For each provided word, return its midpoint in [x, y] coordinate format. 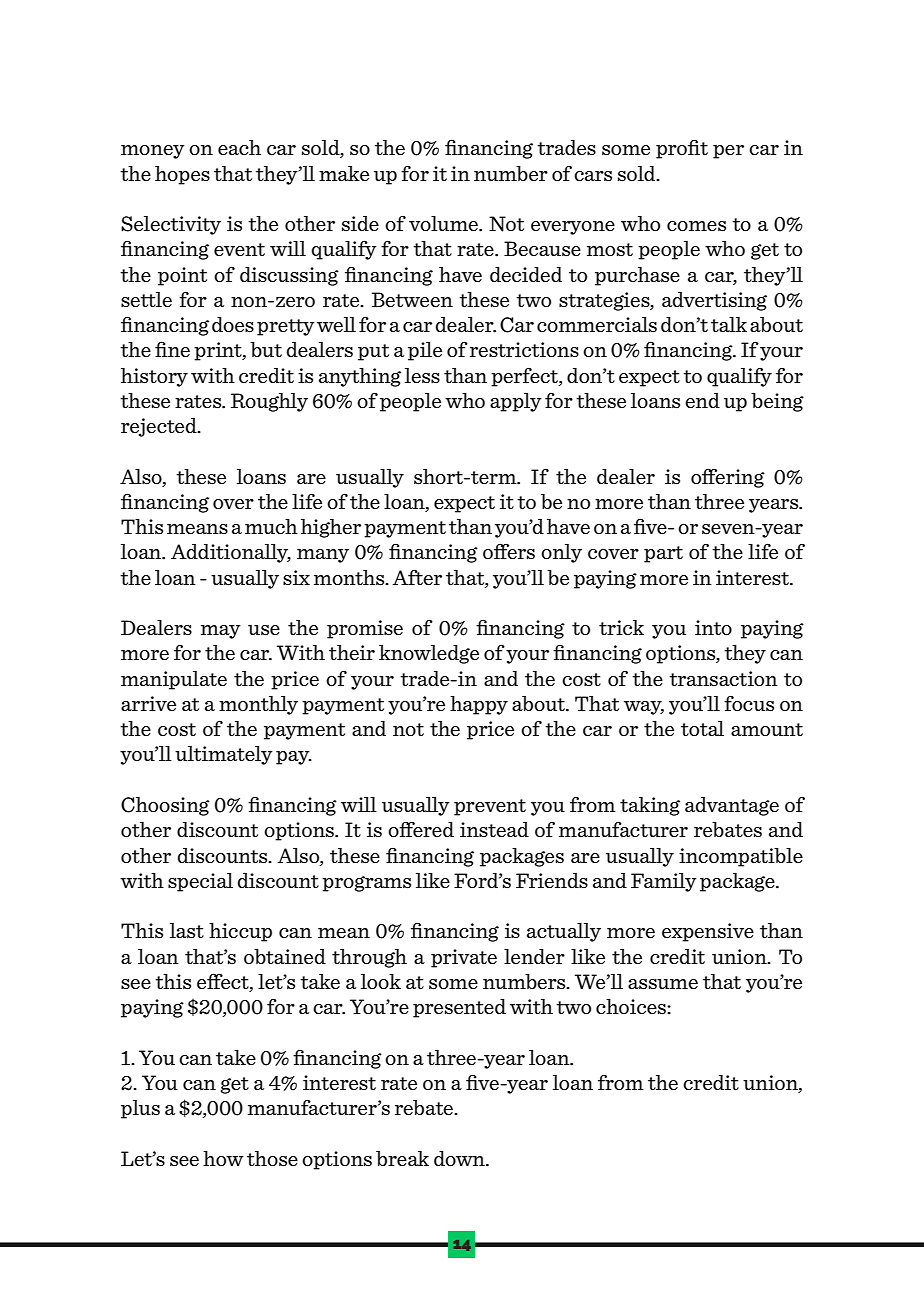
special [200, 882]
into [713, 627]
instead [494, 829]
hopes [182, 175]
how [223, 1158]
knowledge [429, 654]
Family [664, 882]
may [221, 632]
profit [682, 149]
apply [516, 402]
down [460, 1158]
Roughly [269, 402]
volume [444, 223]
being [777, 402]
